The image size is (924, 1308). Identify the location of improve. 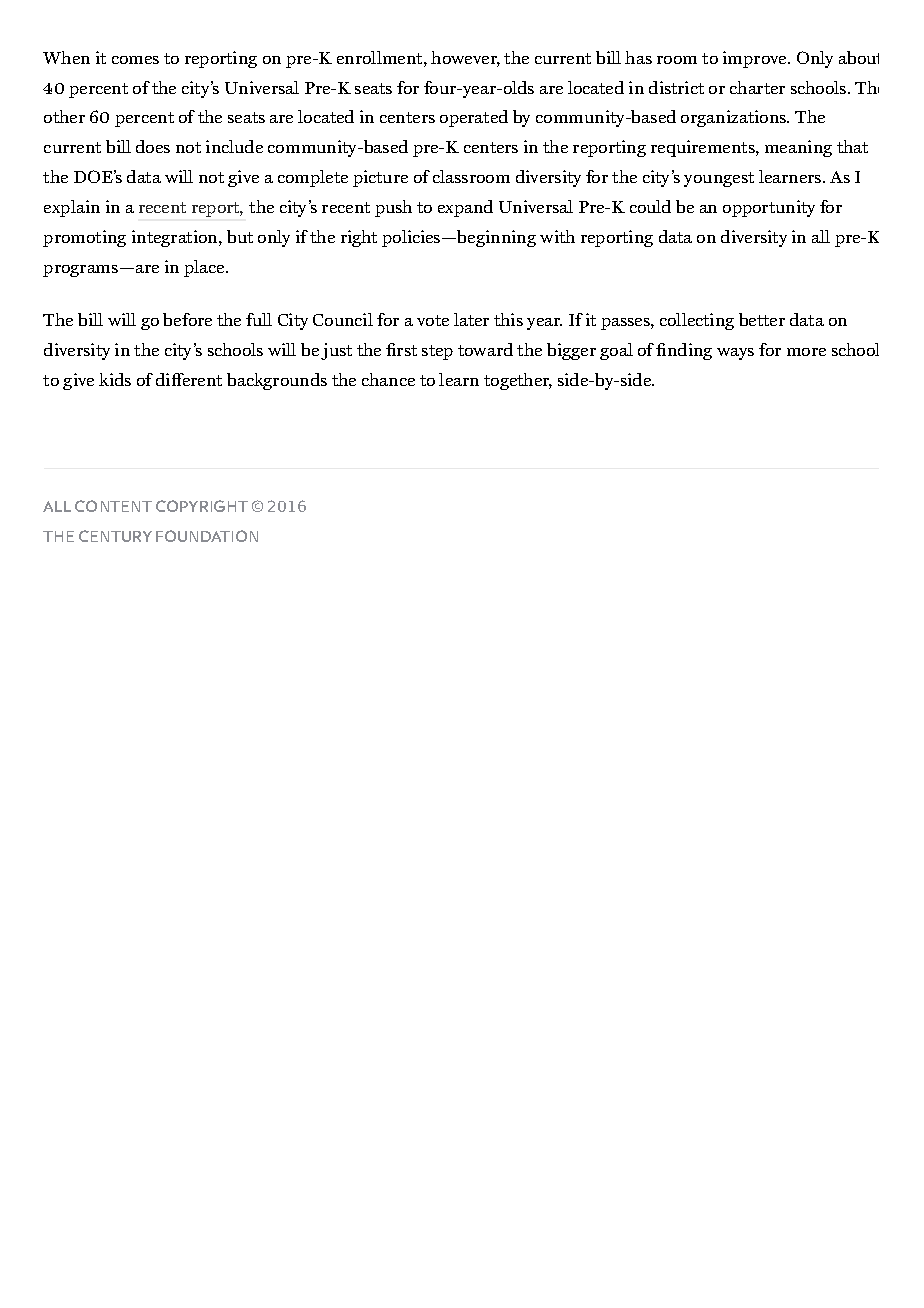
(756, 59).
